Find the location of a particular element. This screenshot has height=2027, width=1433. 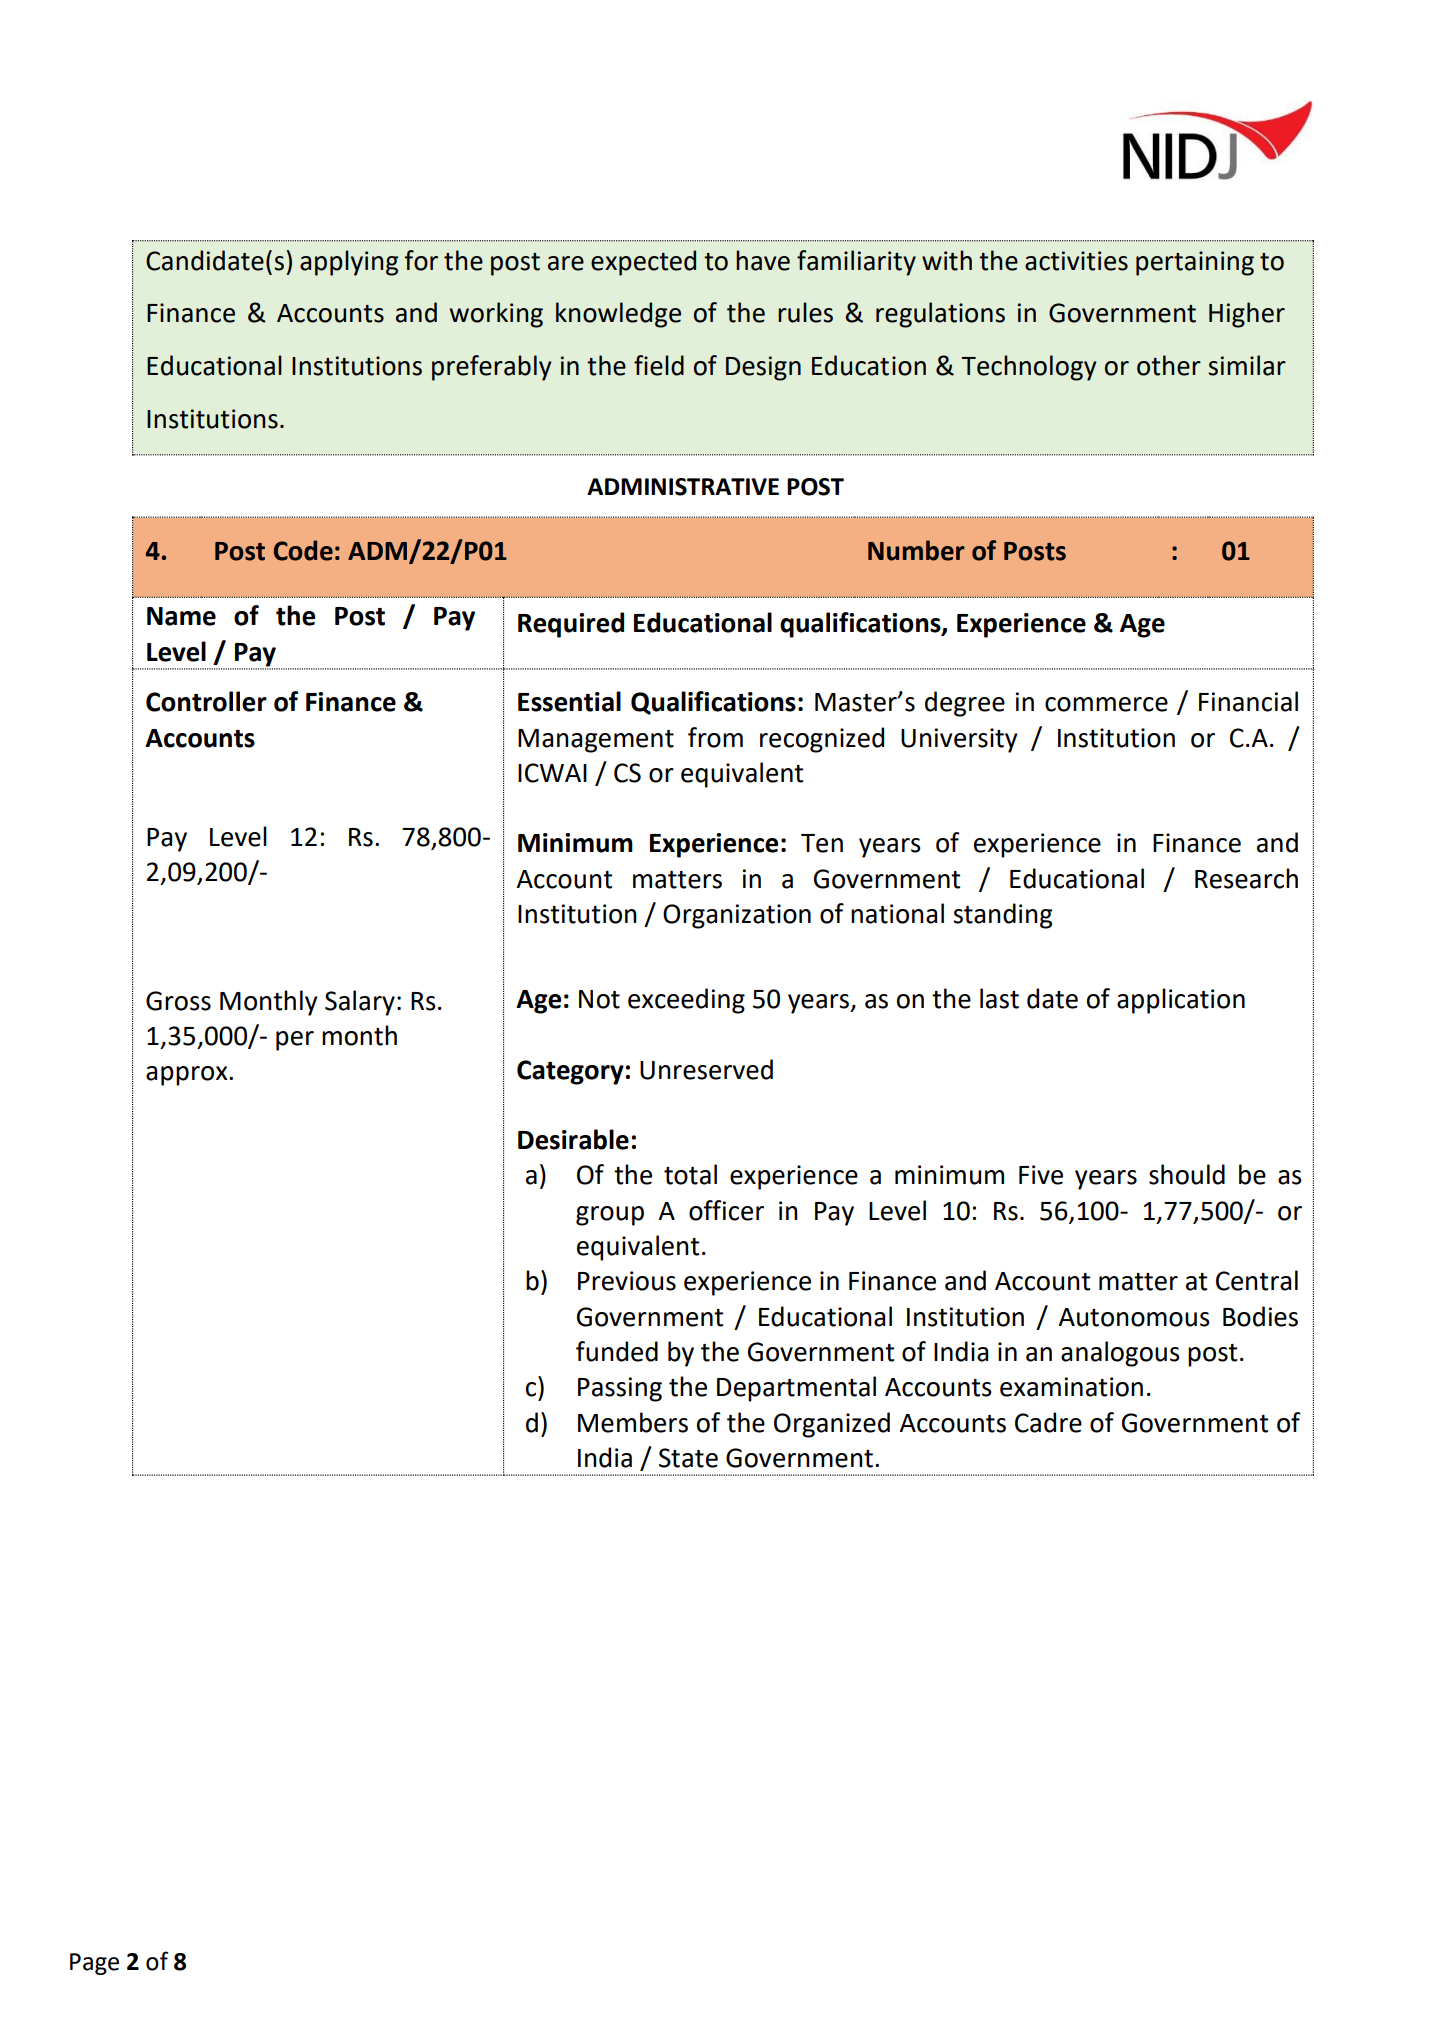

Previous is located at coordinates (627, 1281).
